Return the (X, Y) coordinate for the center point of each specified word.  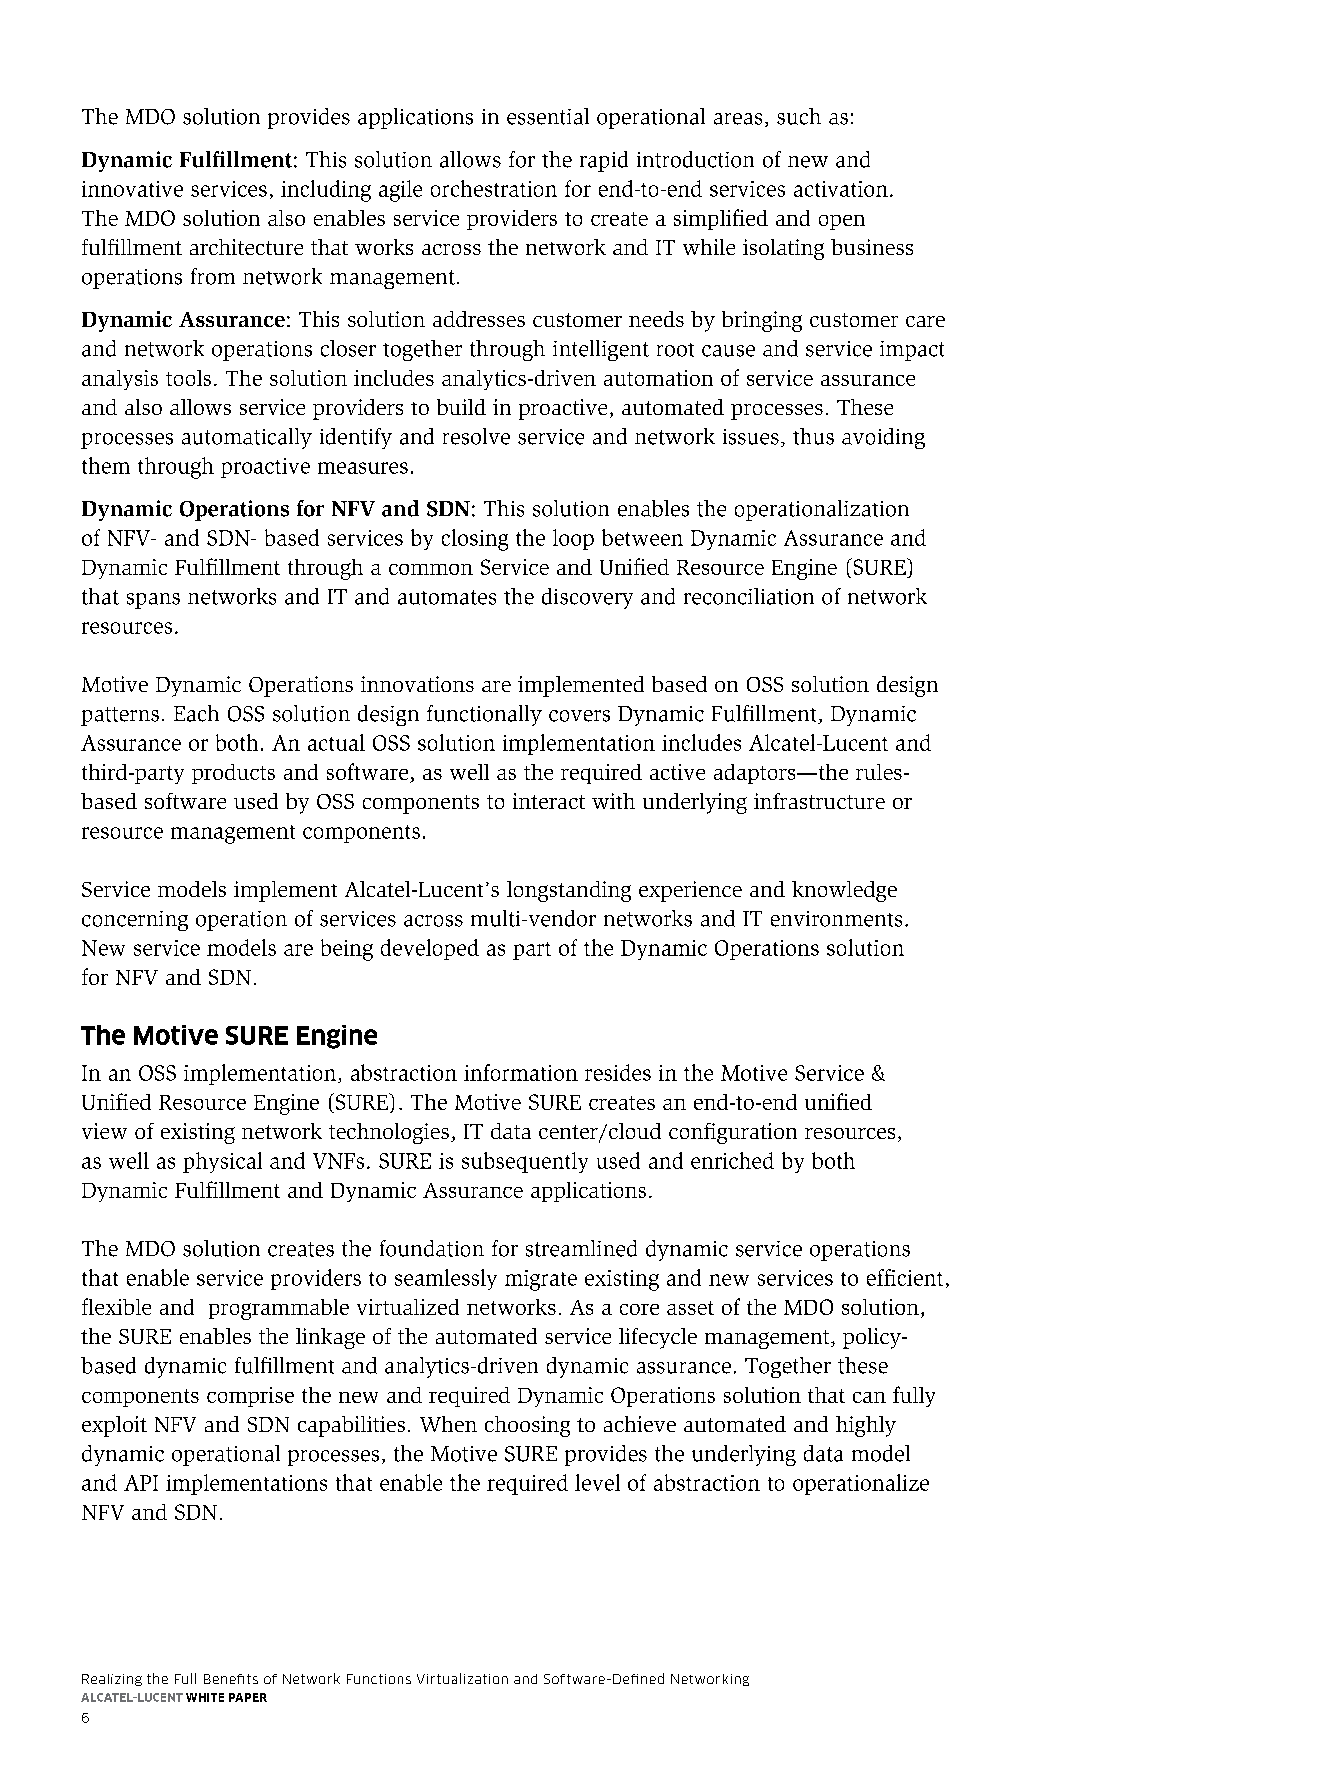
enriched (732, 1160)
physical (222, 1162)
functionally (484, 715)
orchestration (494, 188)
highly (866, 1426)
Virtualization (462, 1678)
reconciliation (749, 596)
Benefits (231, 1679)
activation (841, 189)
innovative (132, 189)
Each (196, 713)
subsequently (525, 1162)
